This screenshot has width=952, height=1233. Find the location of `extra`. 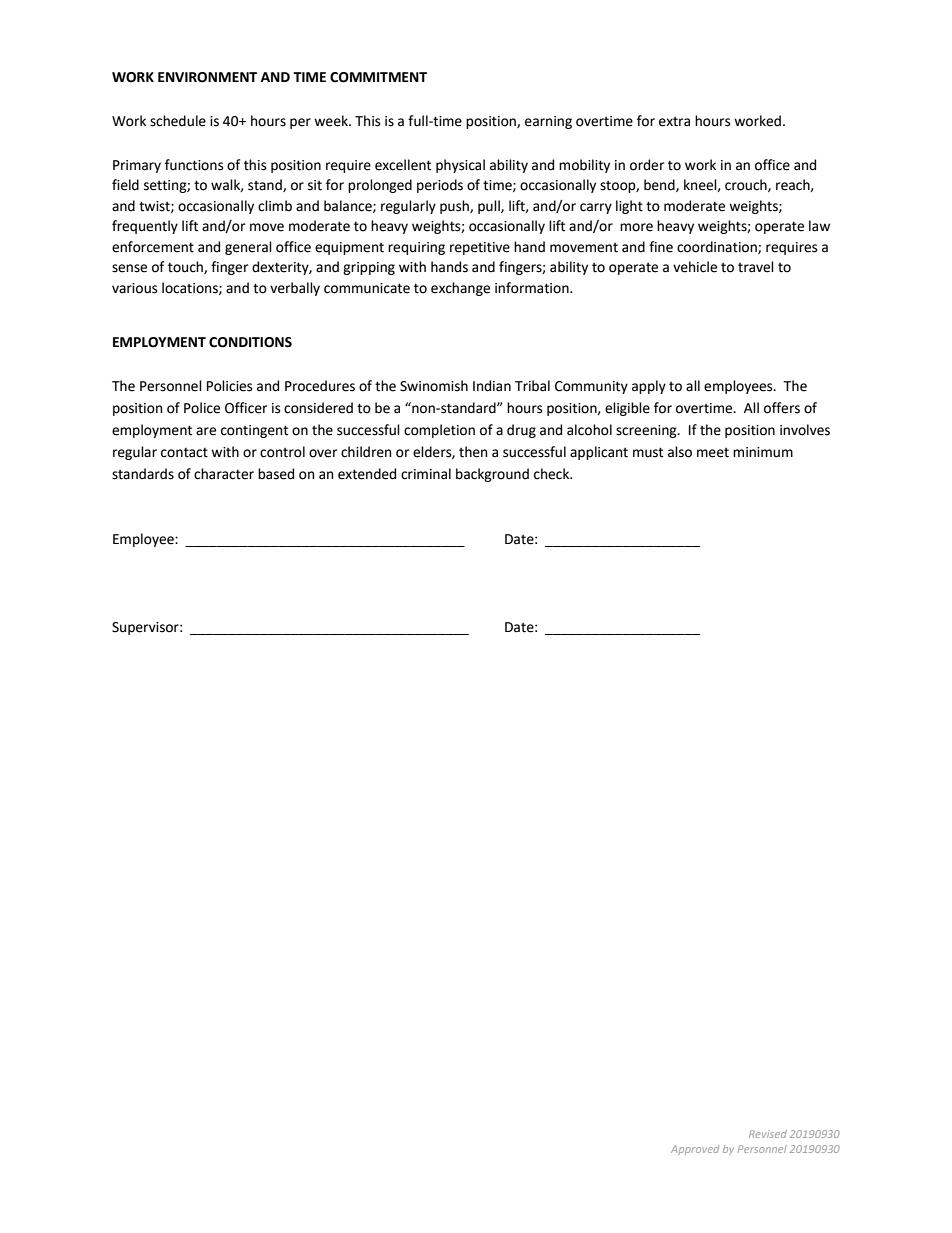

extra is located at coordinates (674, 122).
